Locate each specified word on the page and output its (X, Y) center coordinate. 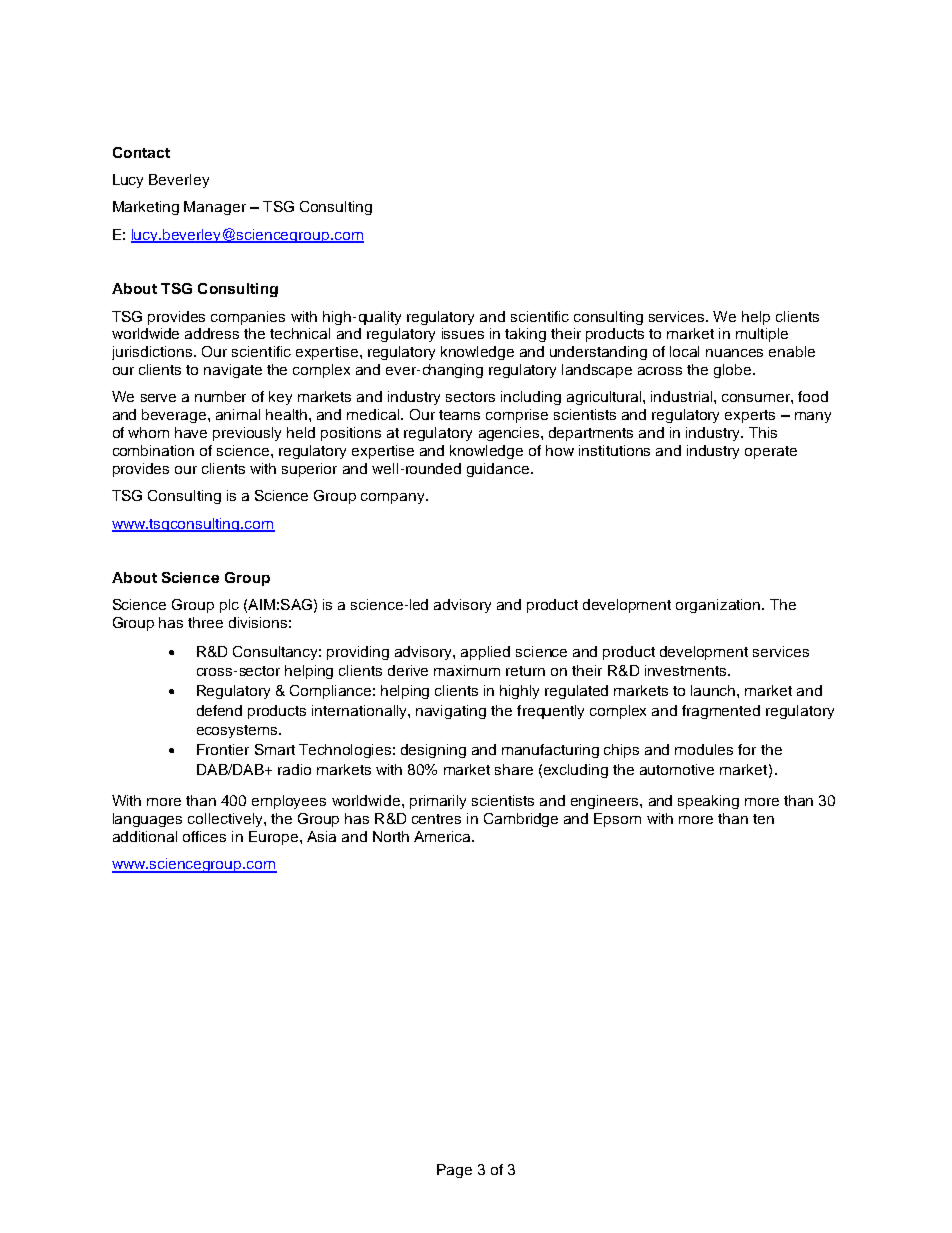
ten (763, 819)
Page (454, 1171)
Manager (215, 208)
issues (463, 333)
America (443, 836)
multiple (762, 335)
